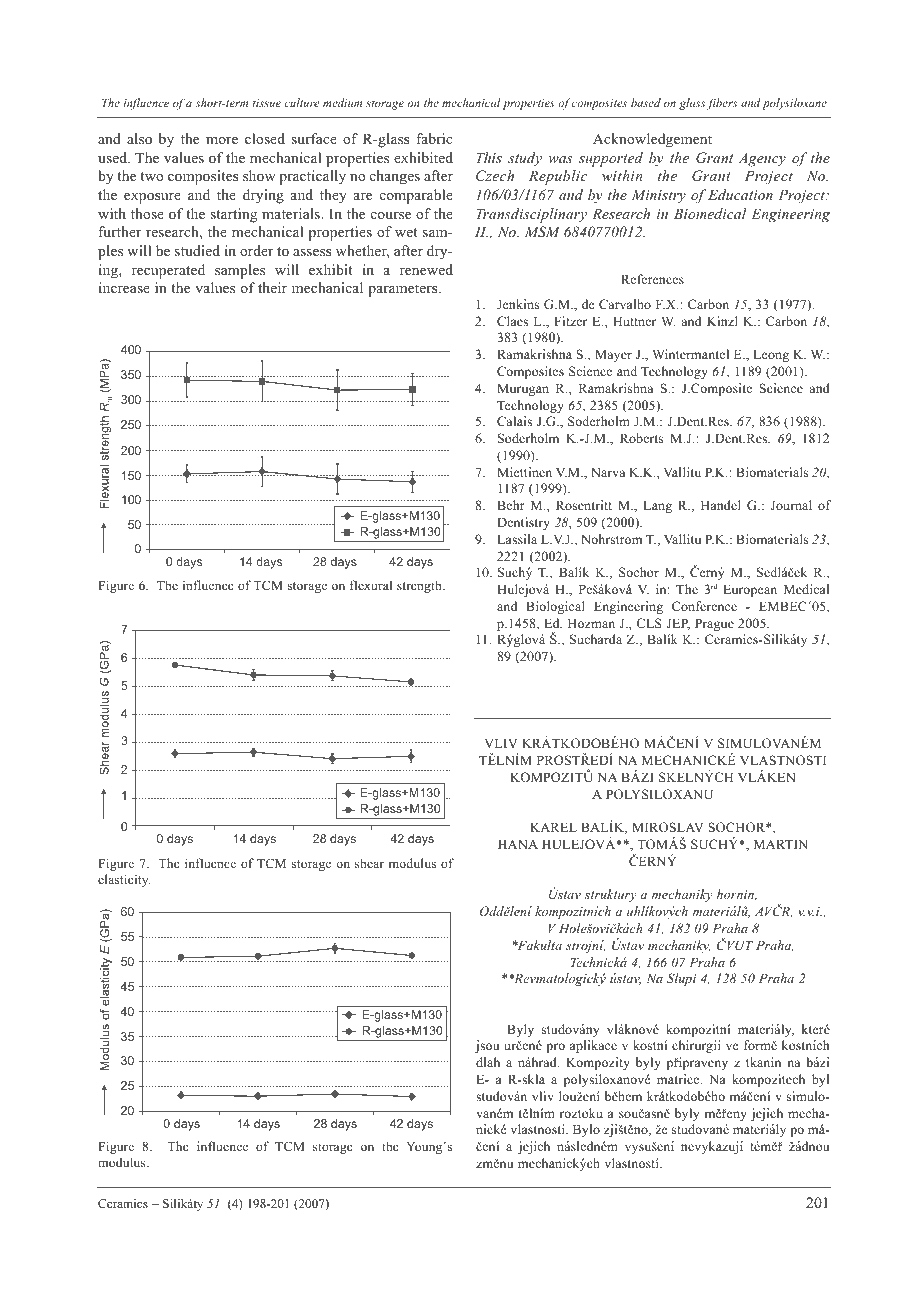 The height and width of the screenshot is (1308, 924). What do you see at coordinates (222, 140) in the screenshot?
I see `more` at bounding box center [222, 140].
